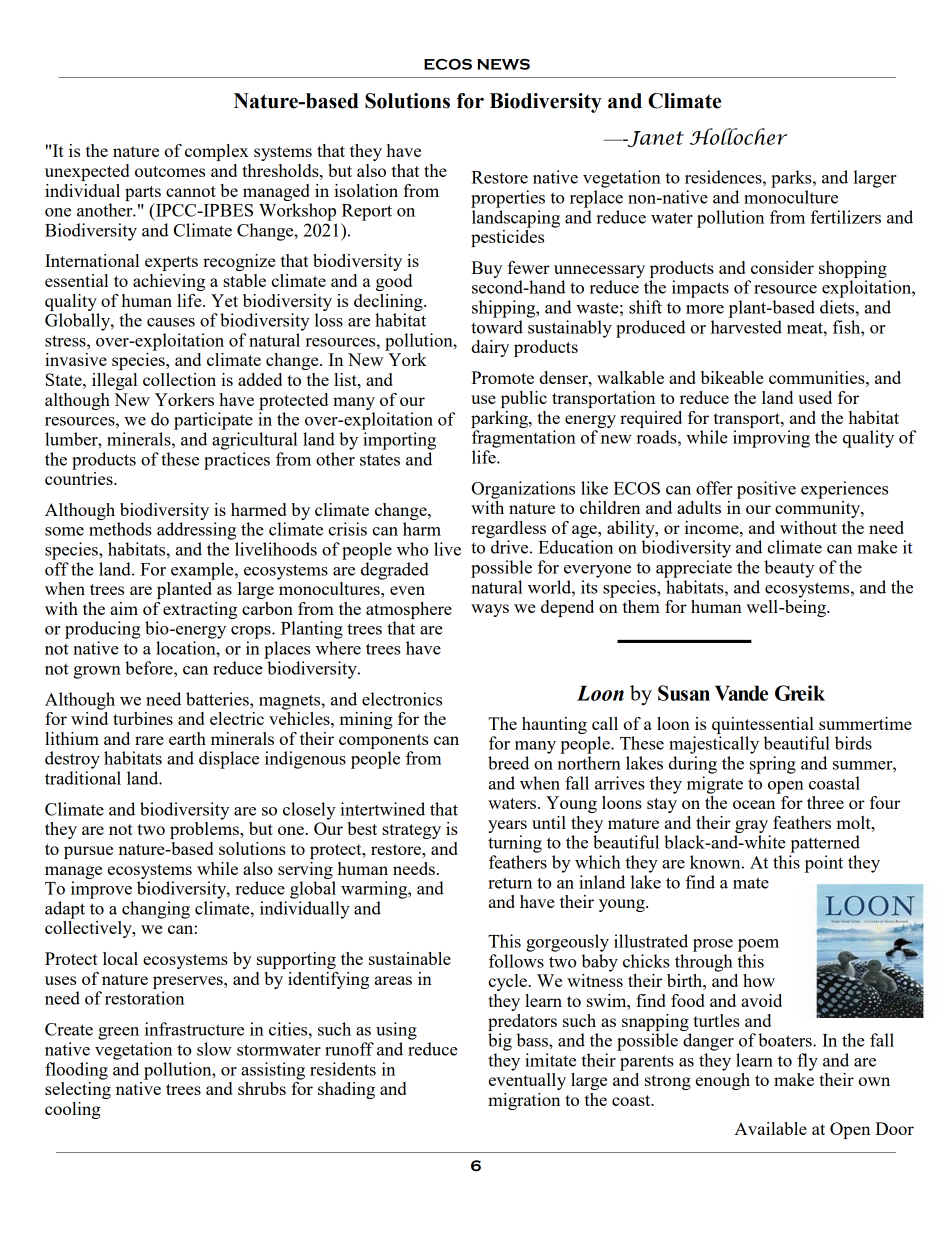  I want to click on extracting, so click(200, 610).
